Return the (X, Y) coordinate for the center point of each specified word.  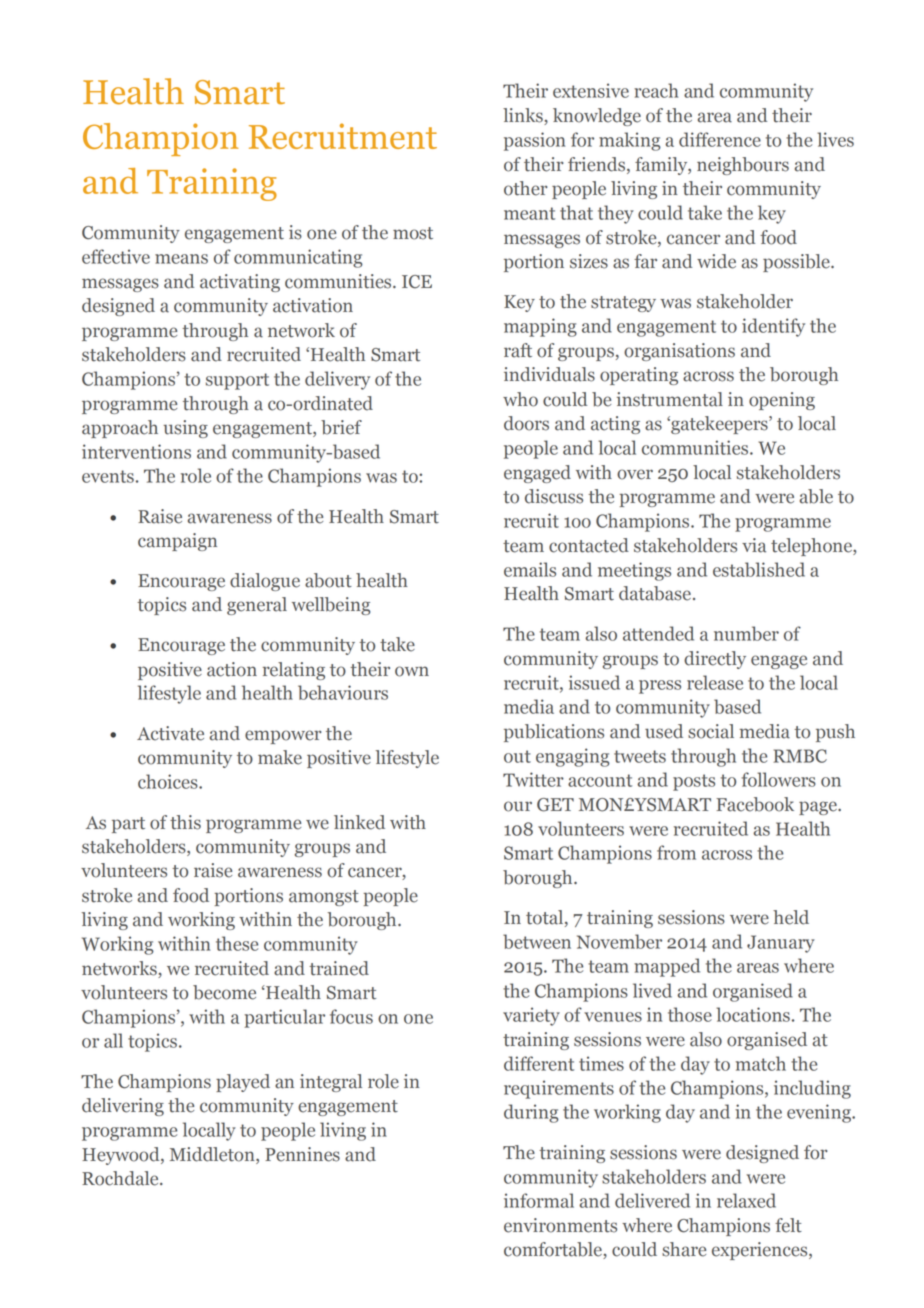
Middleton (213, 1155)
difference (720, 139)
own (412, 671)
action (232, 669)
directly (715, 660)
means (181, 259)
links (524, 116)
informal (539, 1200)
